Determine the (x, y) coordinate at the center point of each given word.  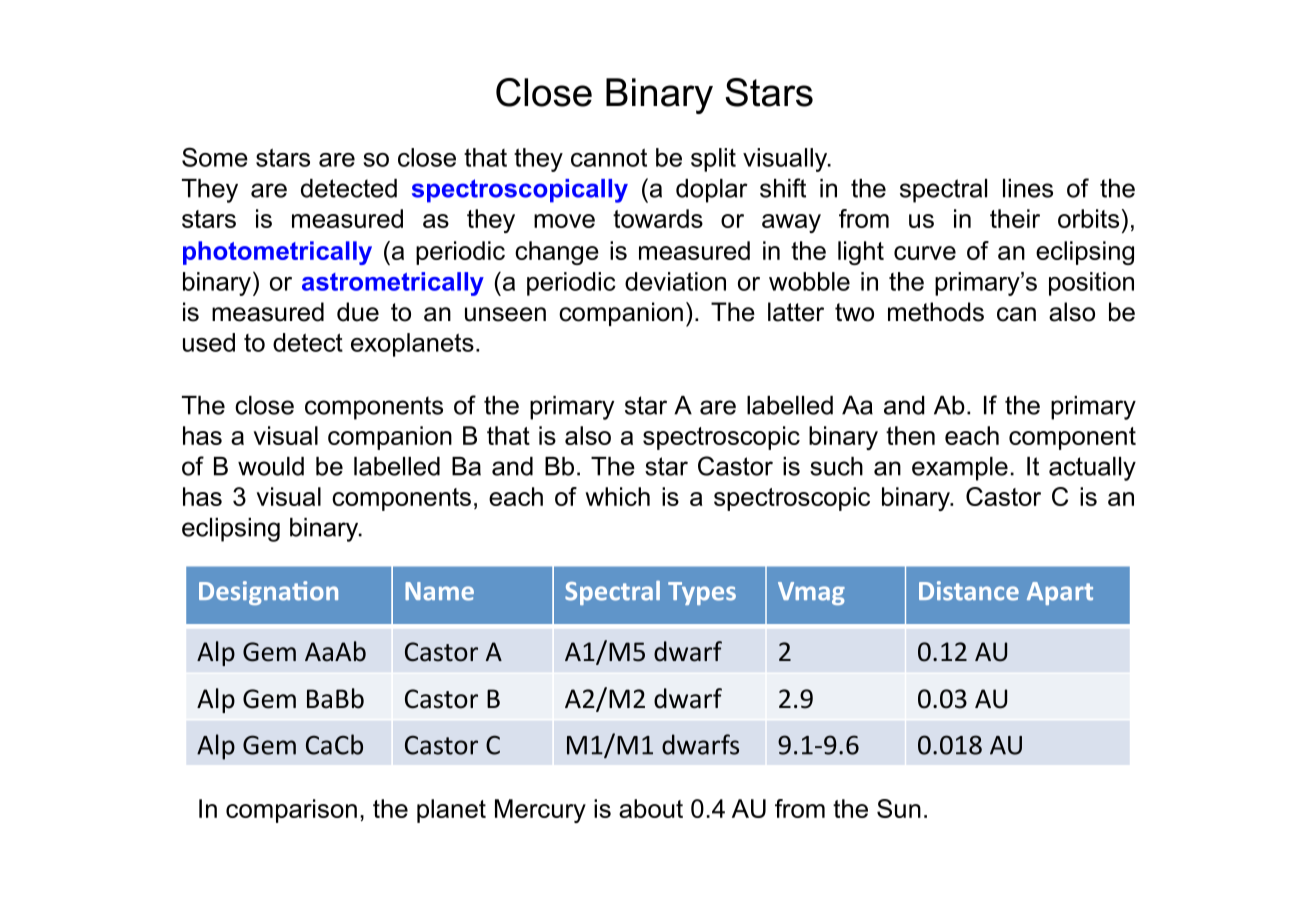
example (960, 469)
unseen (505, 314)
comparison (291, 811)
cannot (609, 157)
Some (215, 157)
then (910, 435)
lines (1028, 188)
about (651, 808)
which (617, 496)
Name (439, 591)
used (209, 342)
